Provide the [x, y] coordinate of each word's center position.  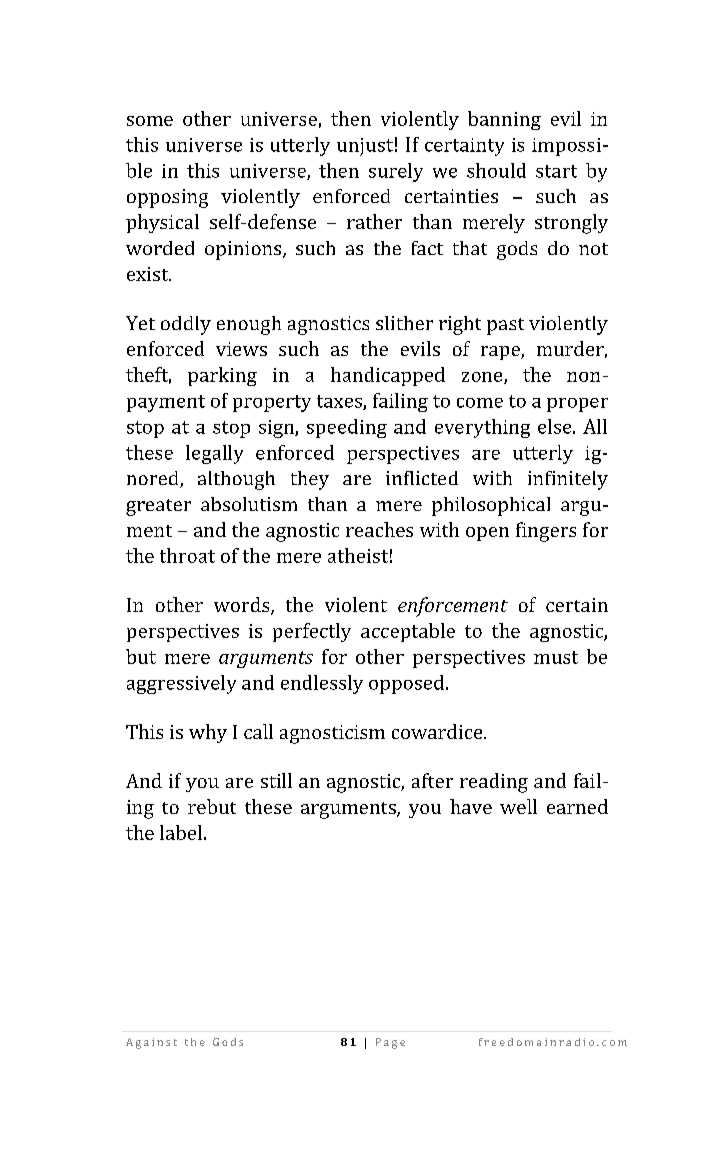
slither [404, 323]
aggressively [181, 684]
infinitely [568, 480]
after [432, 780]
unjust [365, 147]
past [505, 326]
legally [214, 454]
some [150, 121]
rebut [212, 806]
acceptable [408, 632]
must [556, 657]
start [556, 171]
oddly [186, 325]
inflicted [422, 478]
